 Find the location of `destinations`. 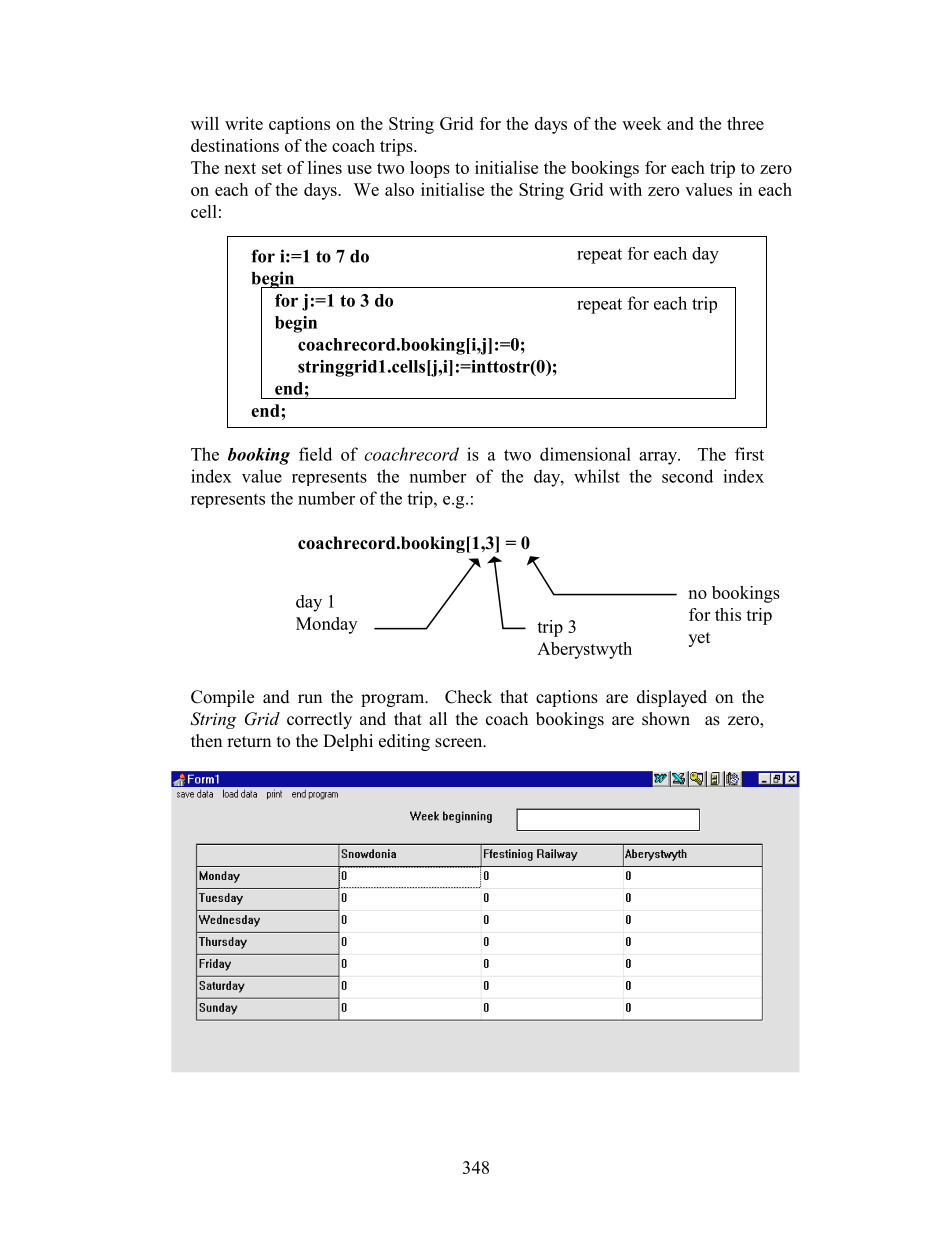

destinations is located at coordinates (235, 145).
